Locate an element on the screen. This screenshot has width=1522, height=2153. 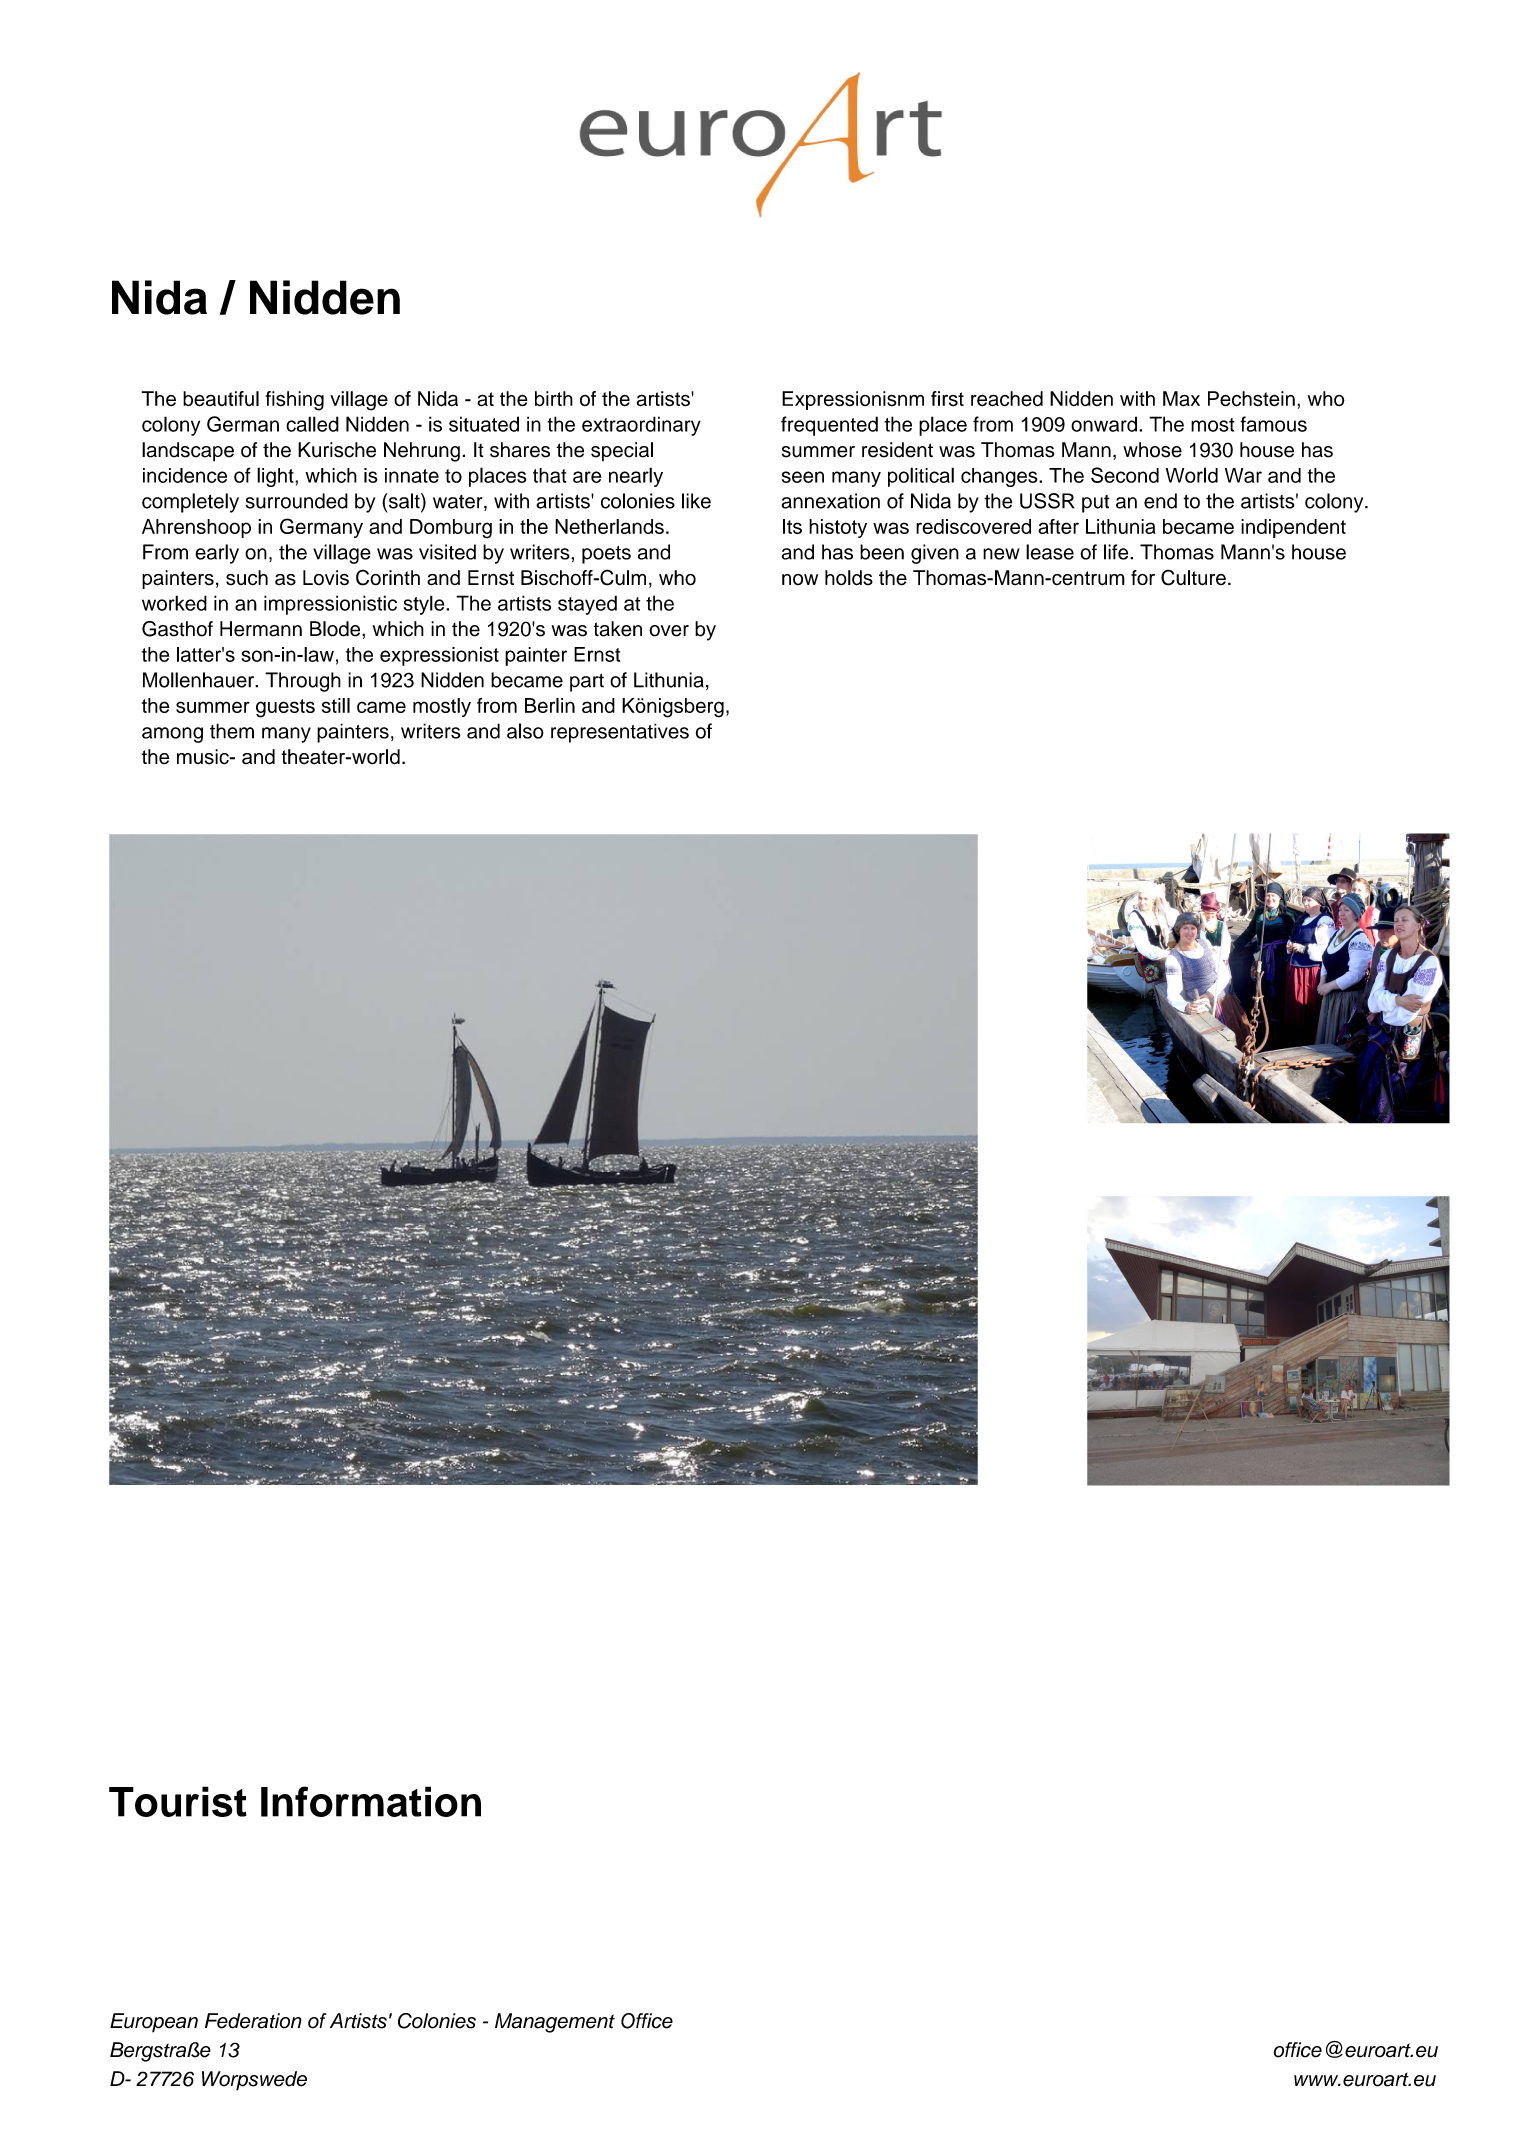
like is located at coordinates (696, 501).
